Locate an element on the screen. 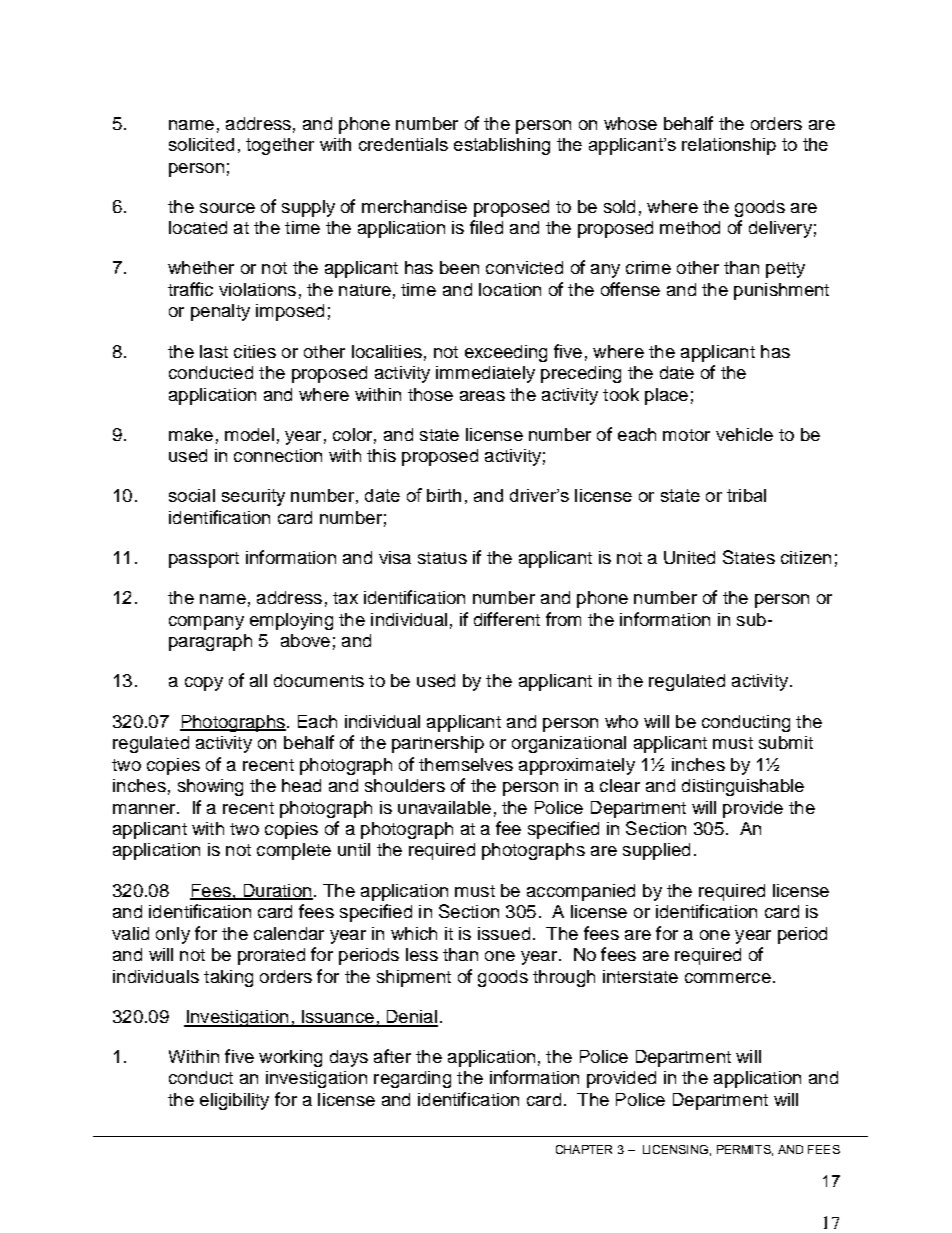 This screenshot has width=952, height=1233. distinguishable is located at coordinates (743, 787).
